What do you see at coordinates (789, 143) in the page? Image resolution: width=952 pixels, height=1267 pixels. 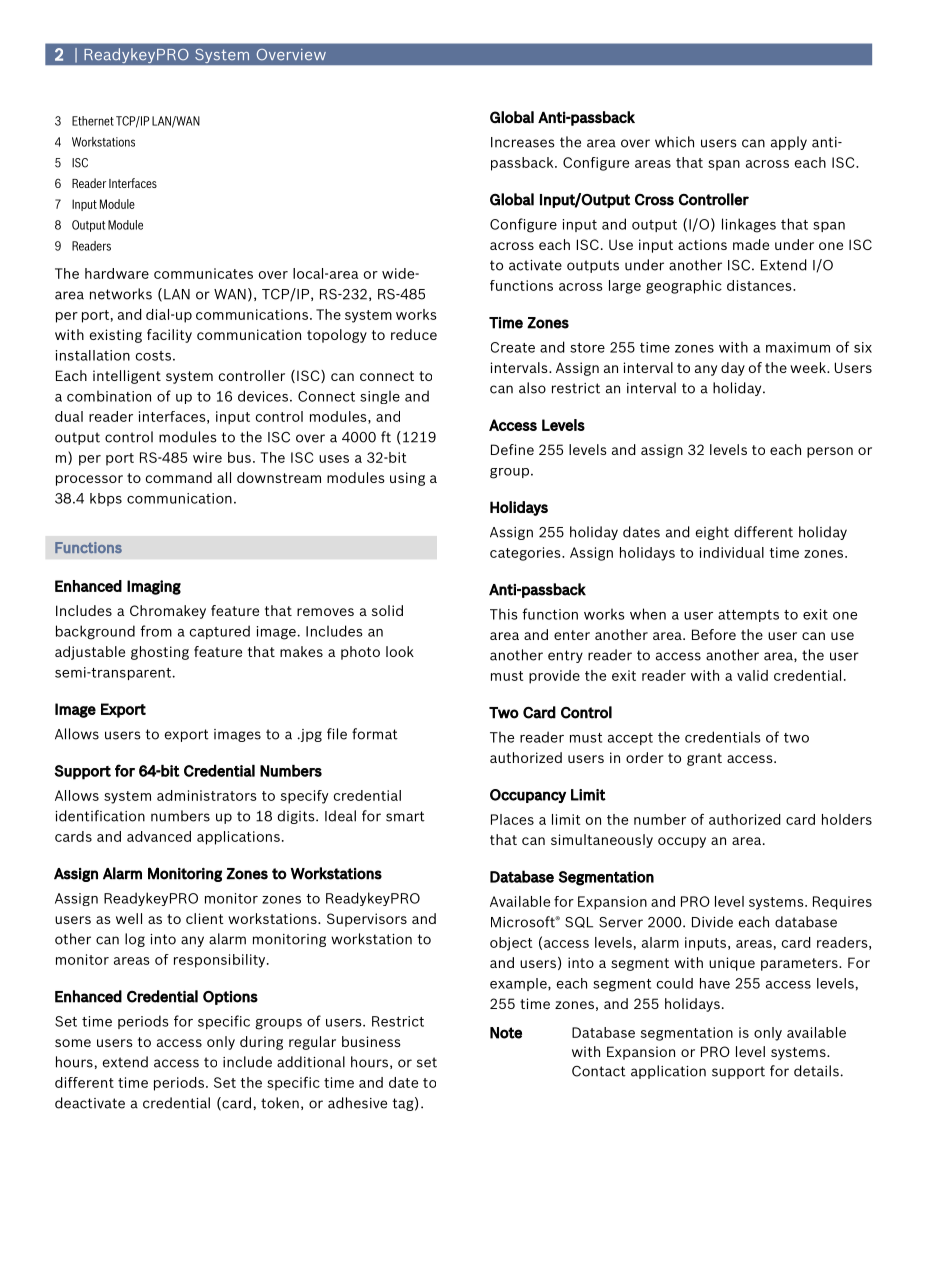 I see `apply` at bounding box center [789, 143].
